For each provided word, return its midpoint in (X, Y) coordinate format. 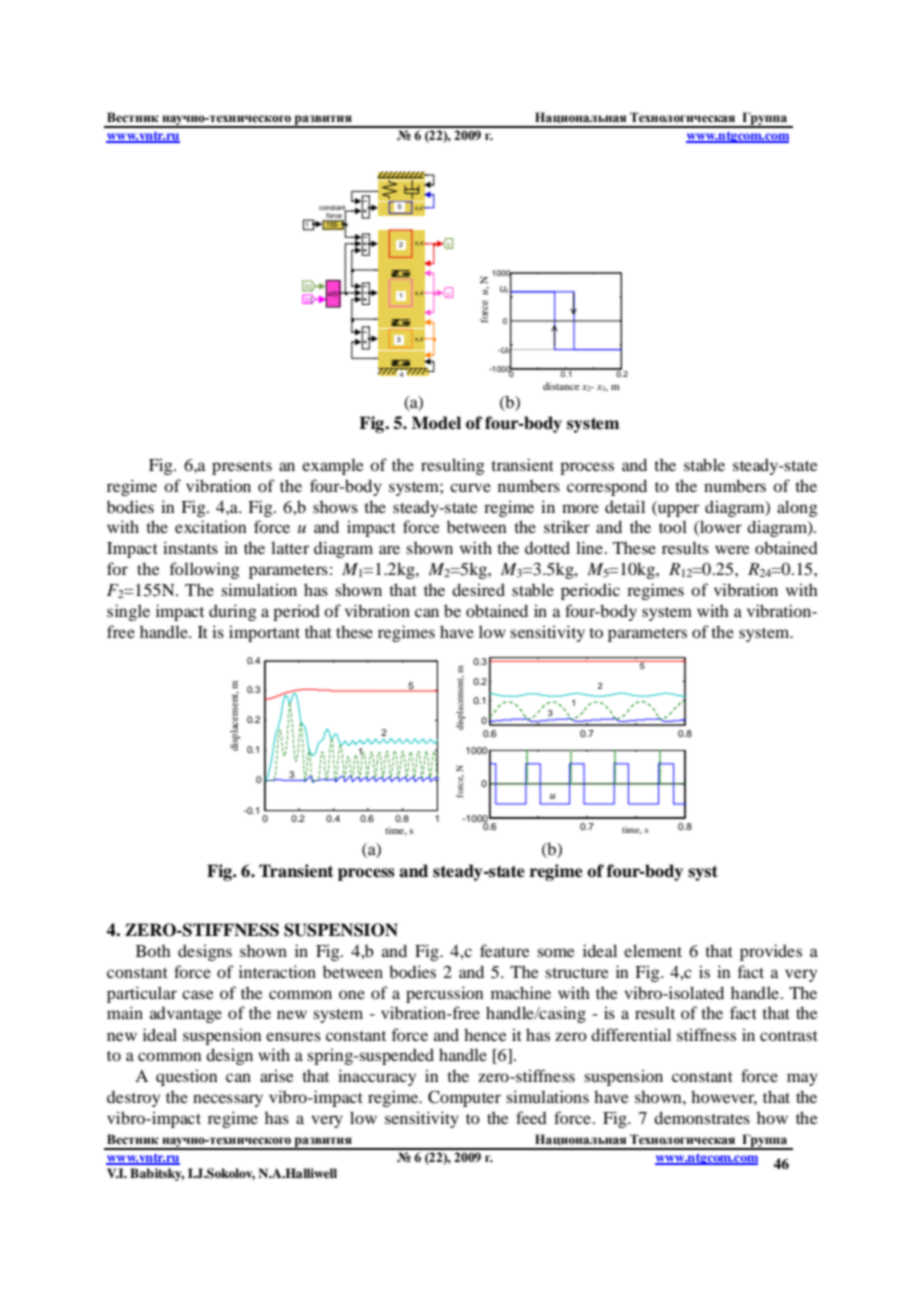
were (732, 549)
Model (436, 423)
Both (153, 951)
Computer (464, 1098)
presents (242, 468)
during (233, 612)
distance (562, 386)
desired (478, 589)
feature (505, 950)
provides (771, 952)
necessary (228, 1100)
